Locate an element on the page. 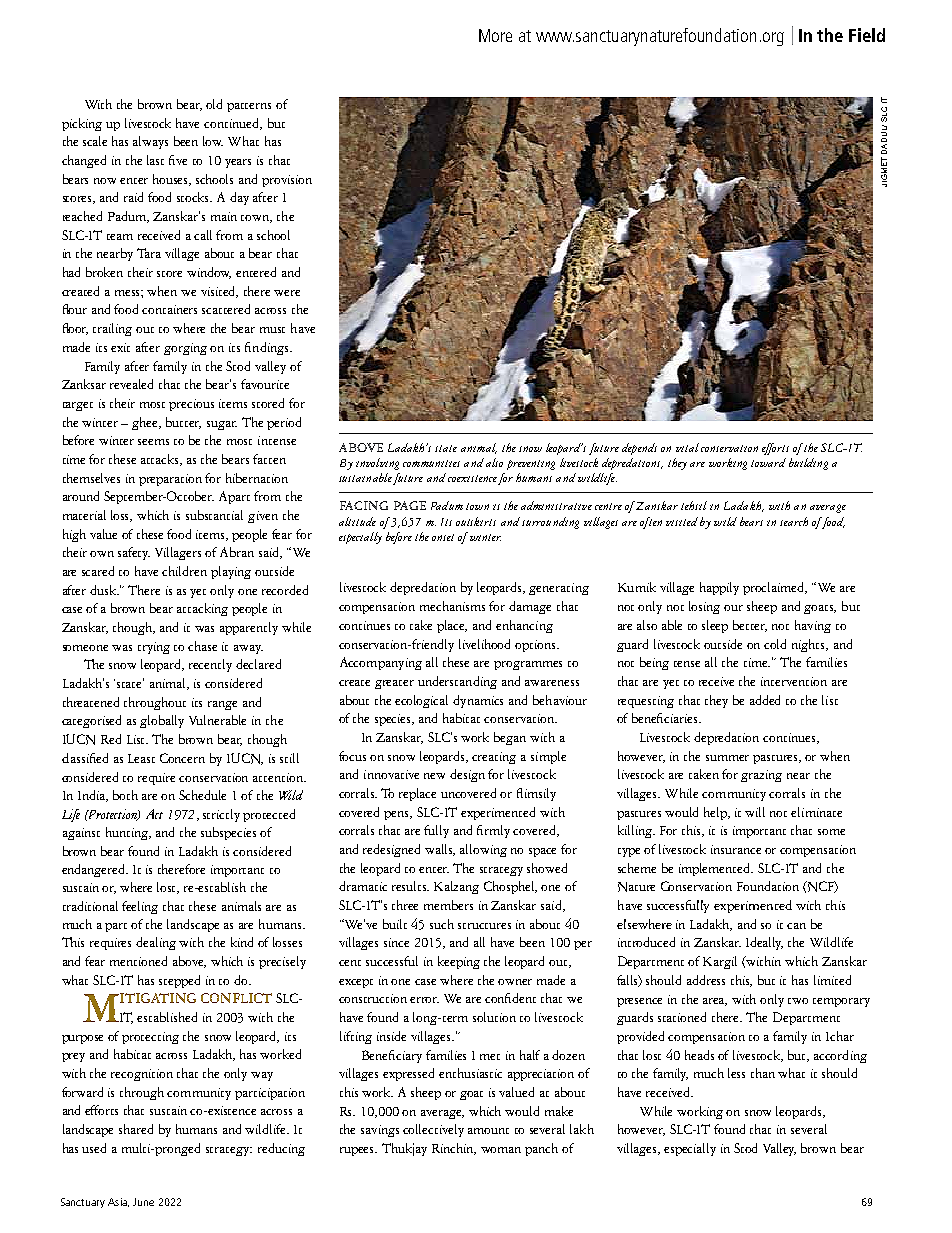  attacking is located at coordinates (202, 609).
